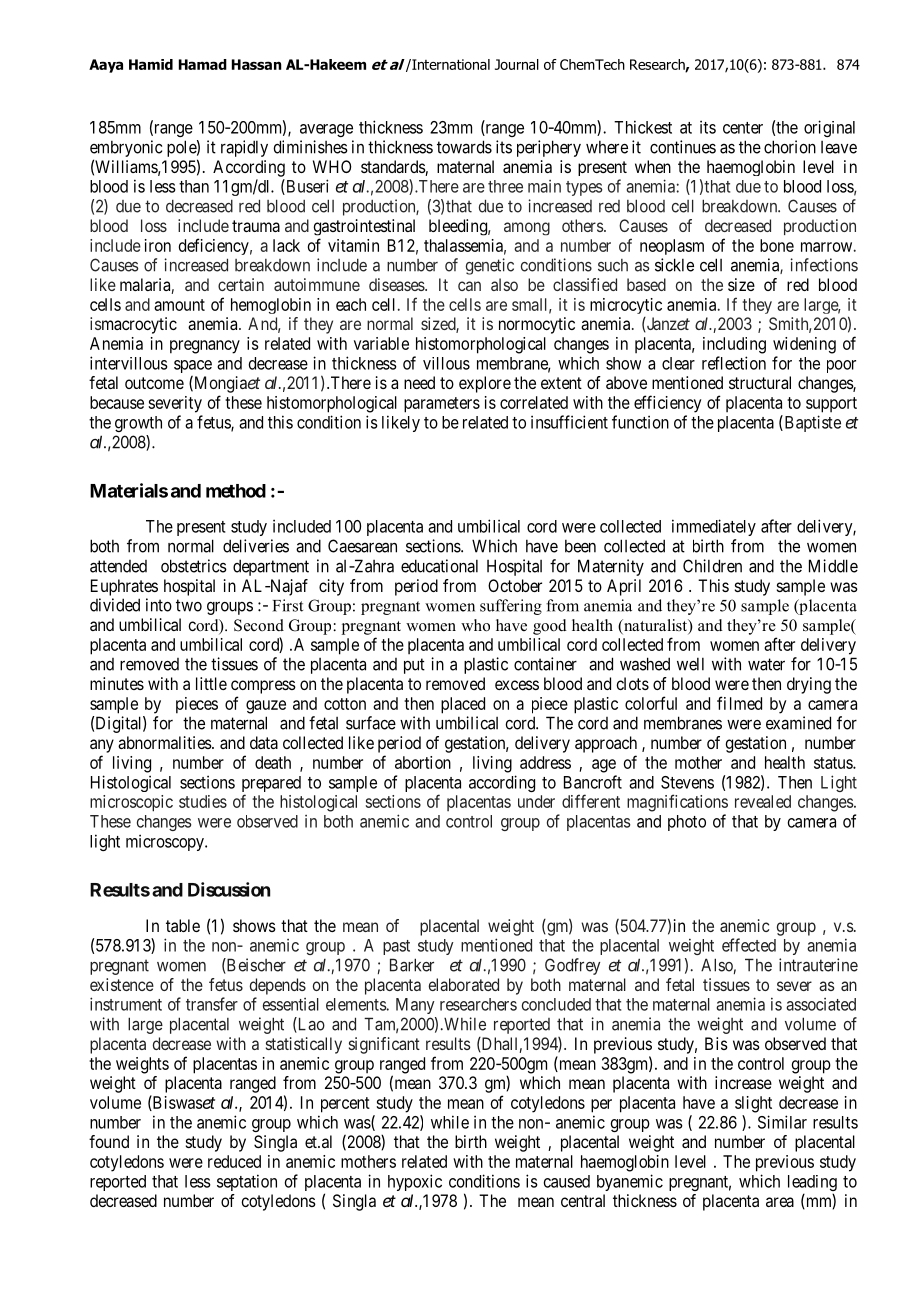 Image resolution: width=924 pixels, height=1308 pixels. Describe the element at coordinates (743, 128) in the image. I see `center` at that location.
